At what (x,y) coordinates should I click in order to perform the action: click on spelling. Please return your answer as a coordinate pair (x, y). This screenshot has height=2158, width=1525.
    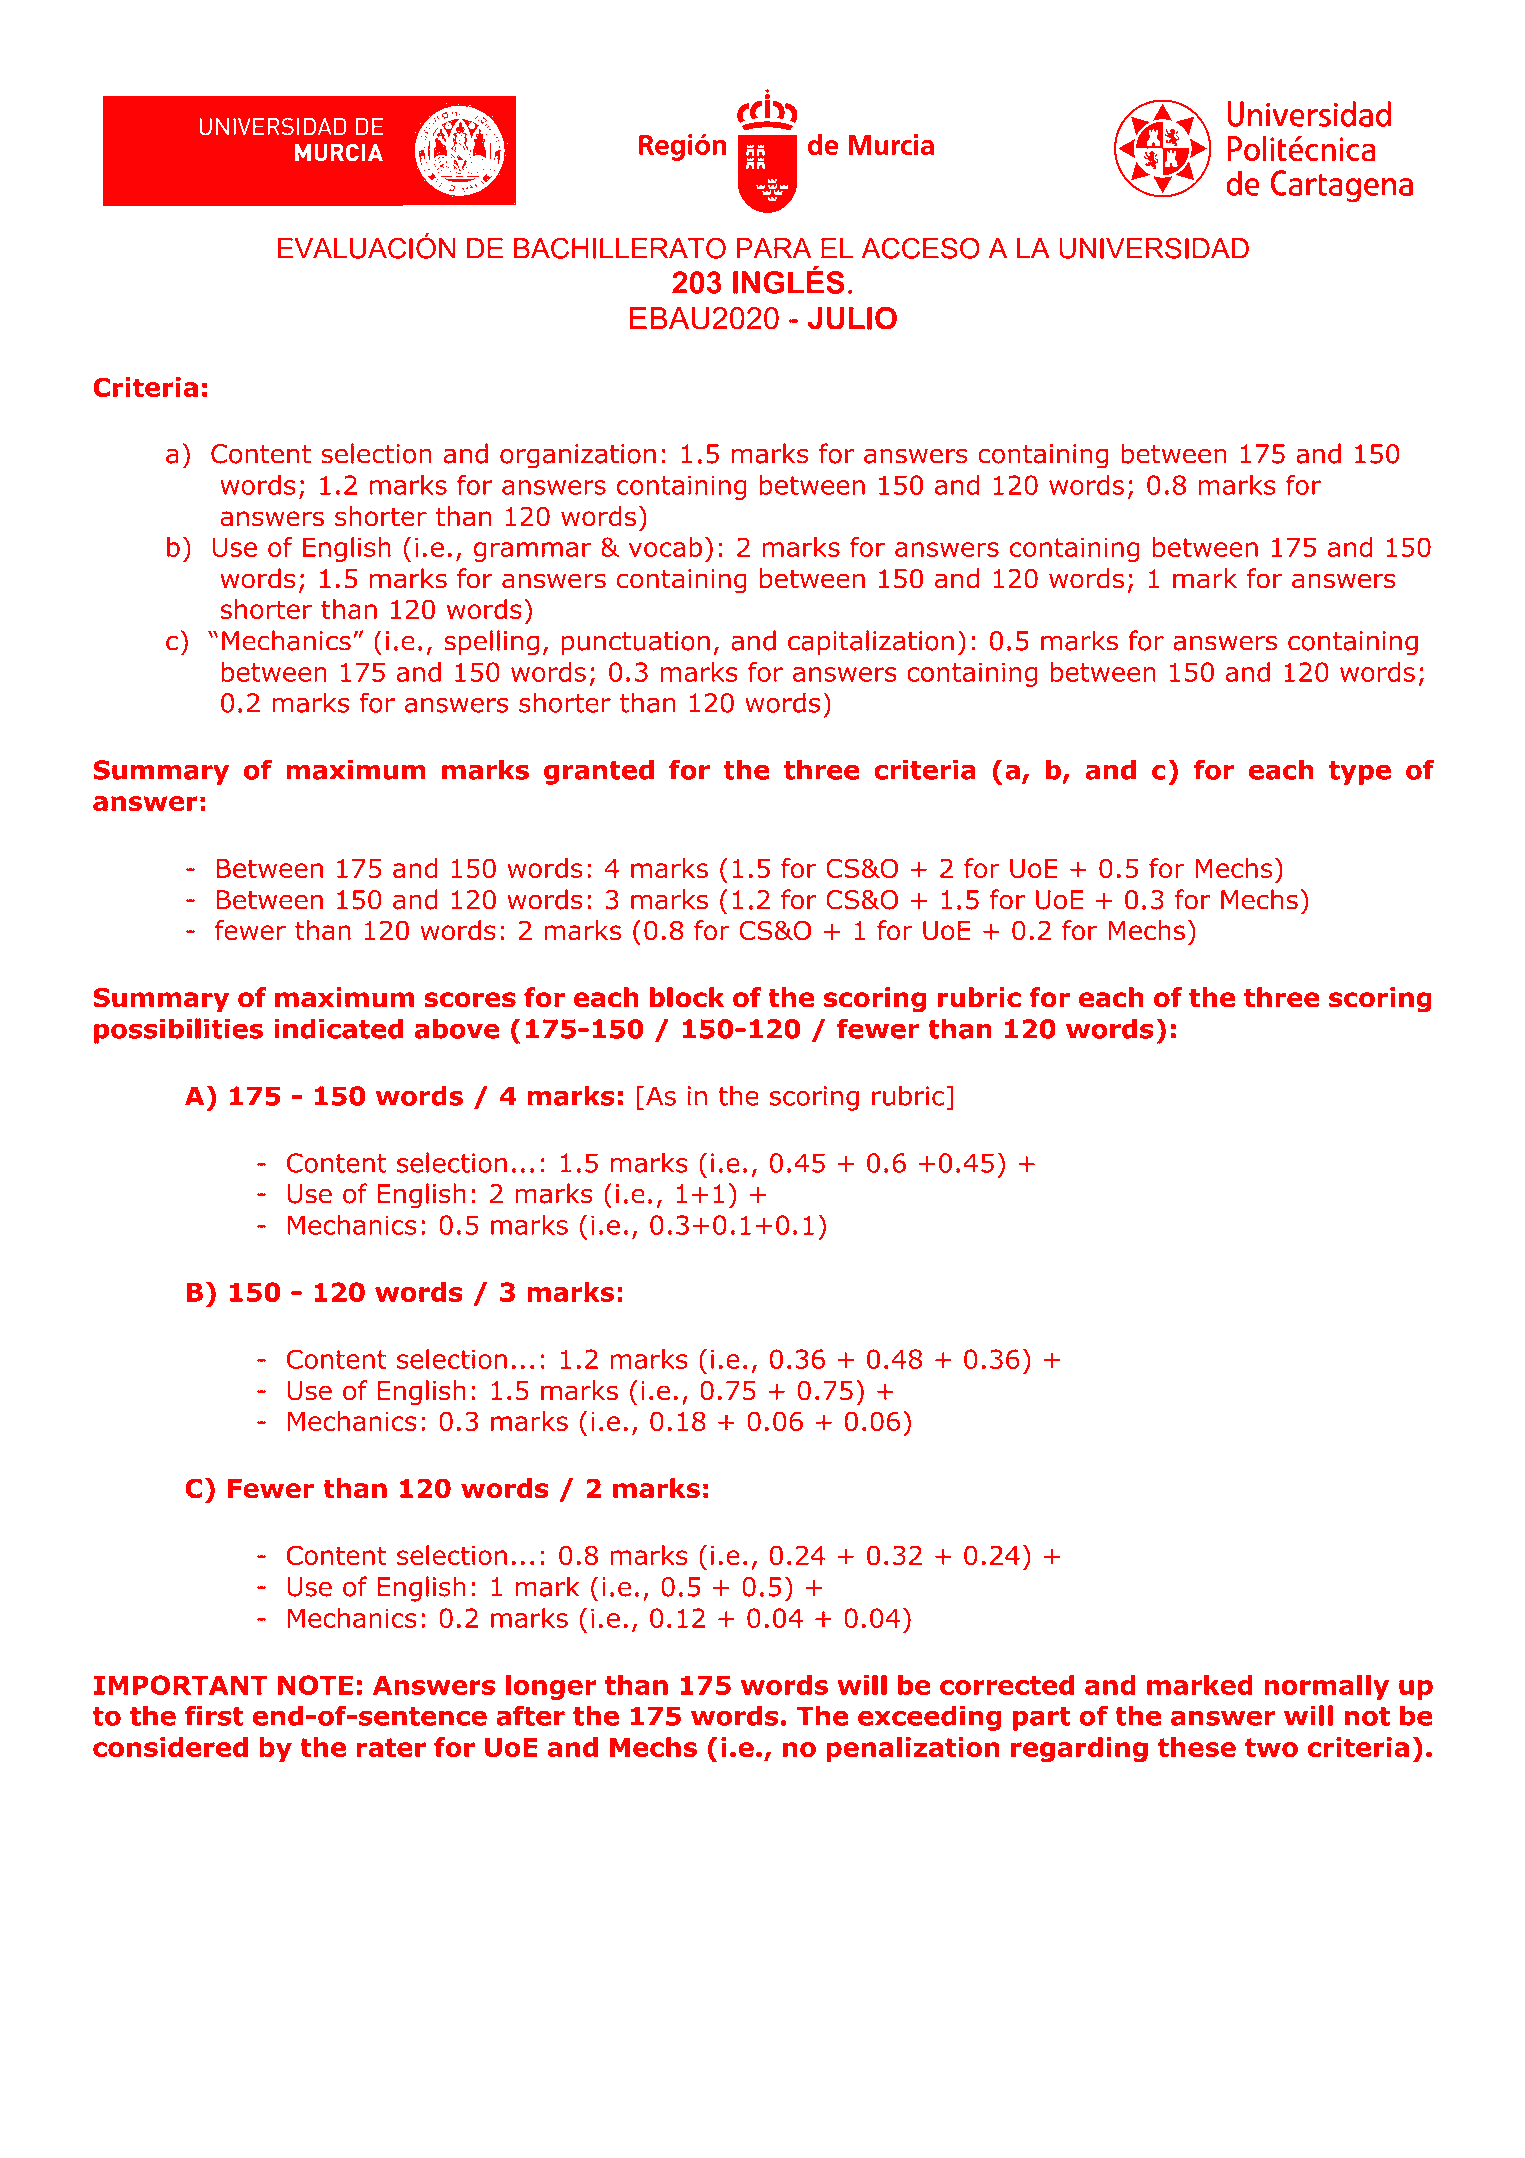
    Looking at the image, I should click on (491, 643).
